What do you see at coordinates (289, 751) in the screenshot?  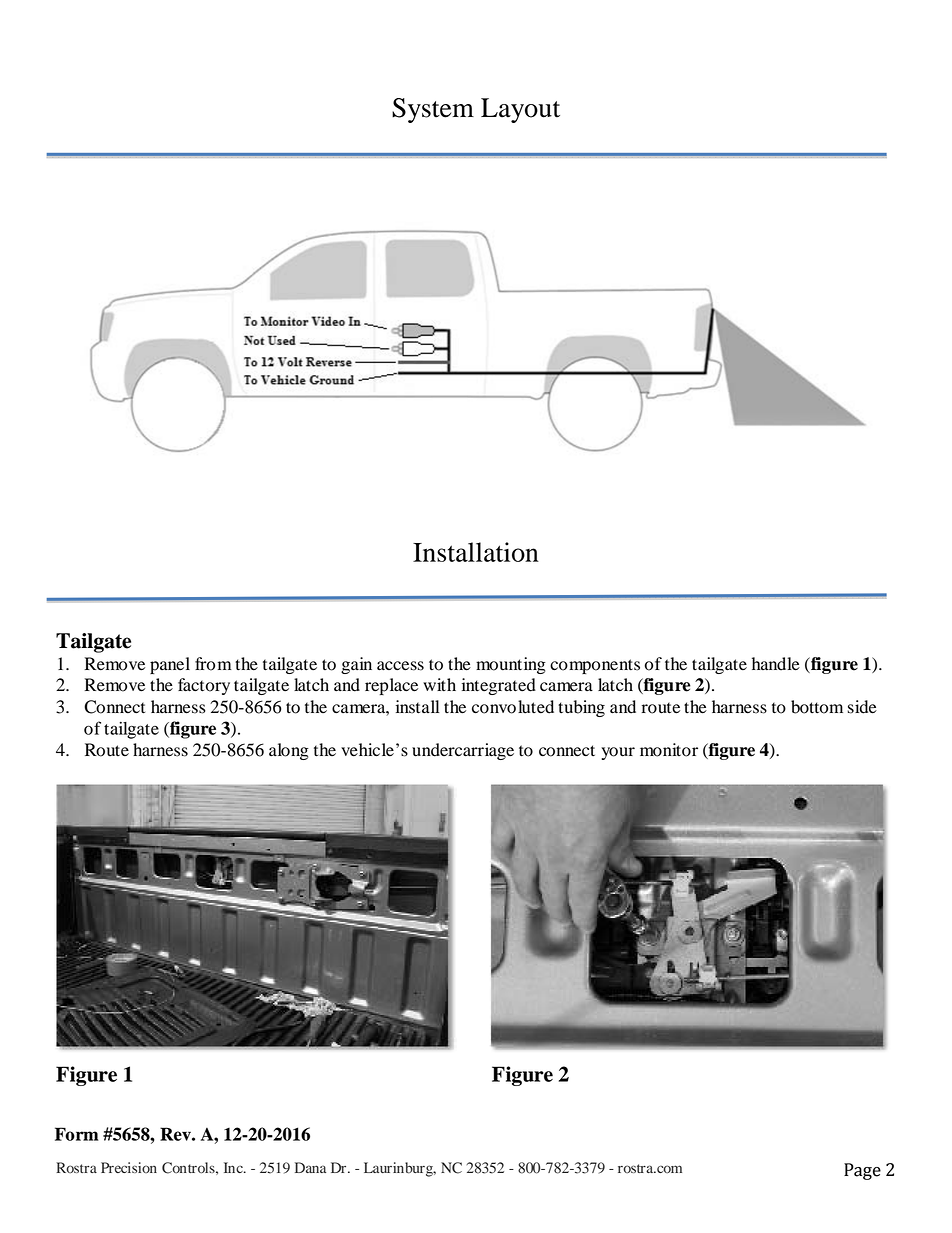 I see `along` at bounding box center [289, 751].
